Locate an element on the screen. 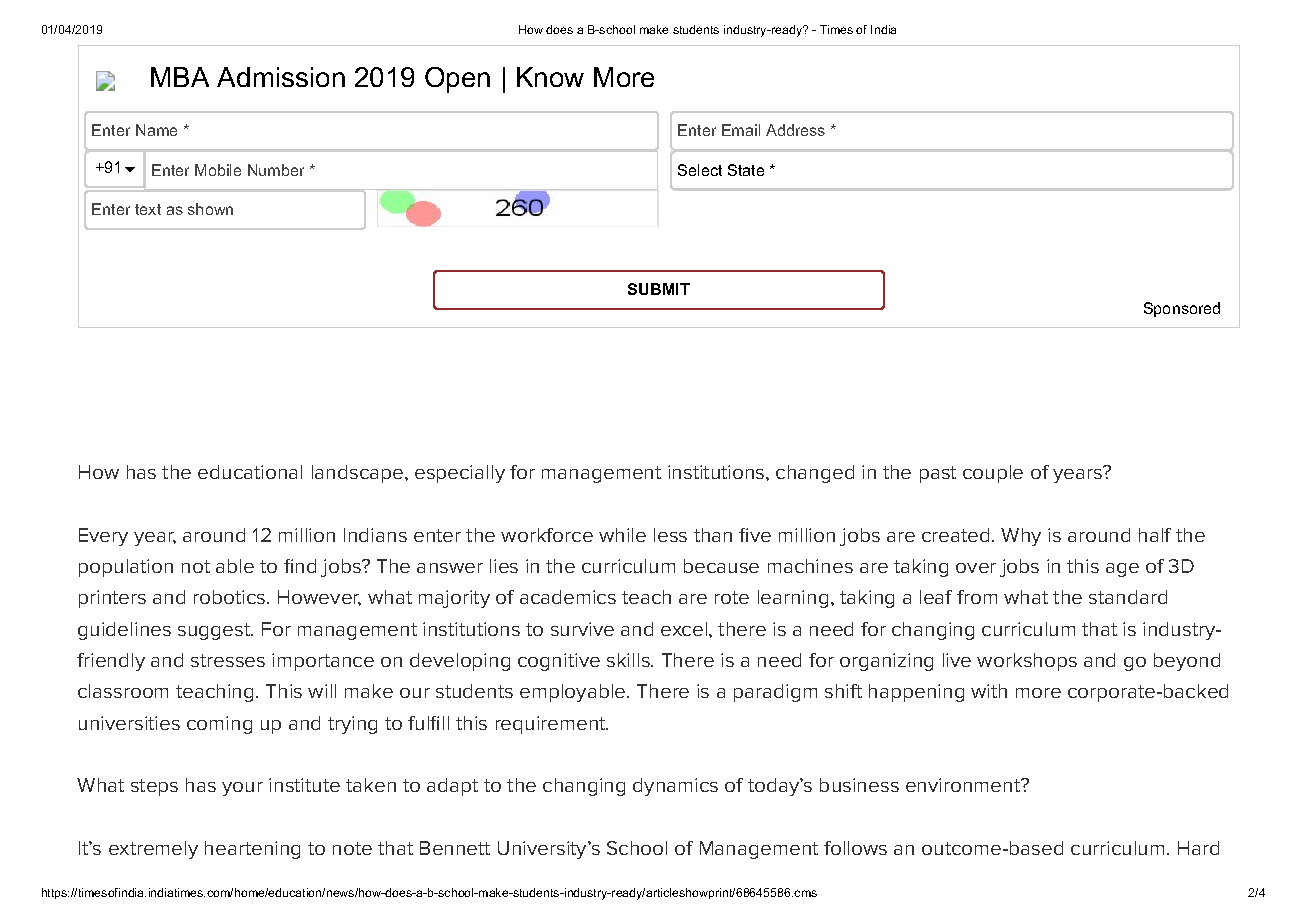 This screenshot has width=1307, height=924. Address is located at coordinates (795, 130).
